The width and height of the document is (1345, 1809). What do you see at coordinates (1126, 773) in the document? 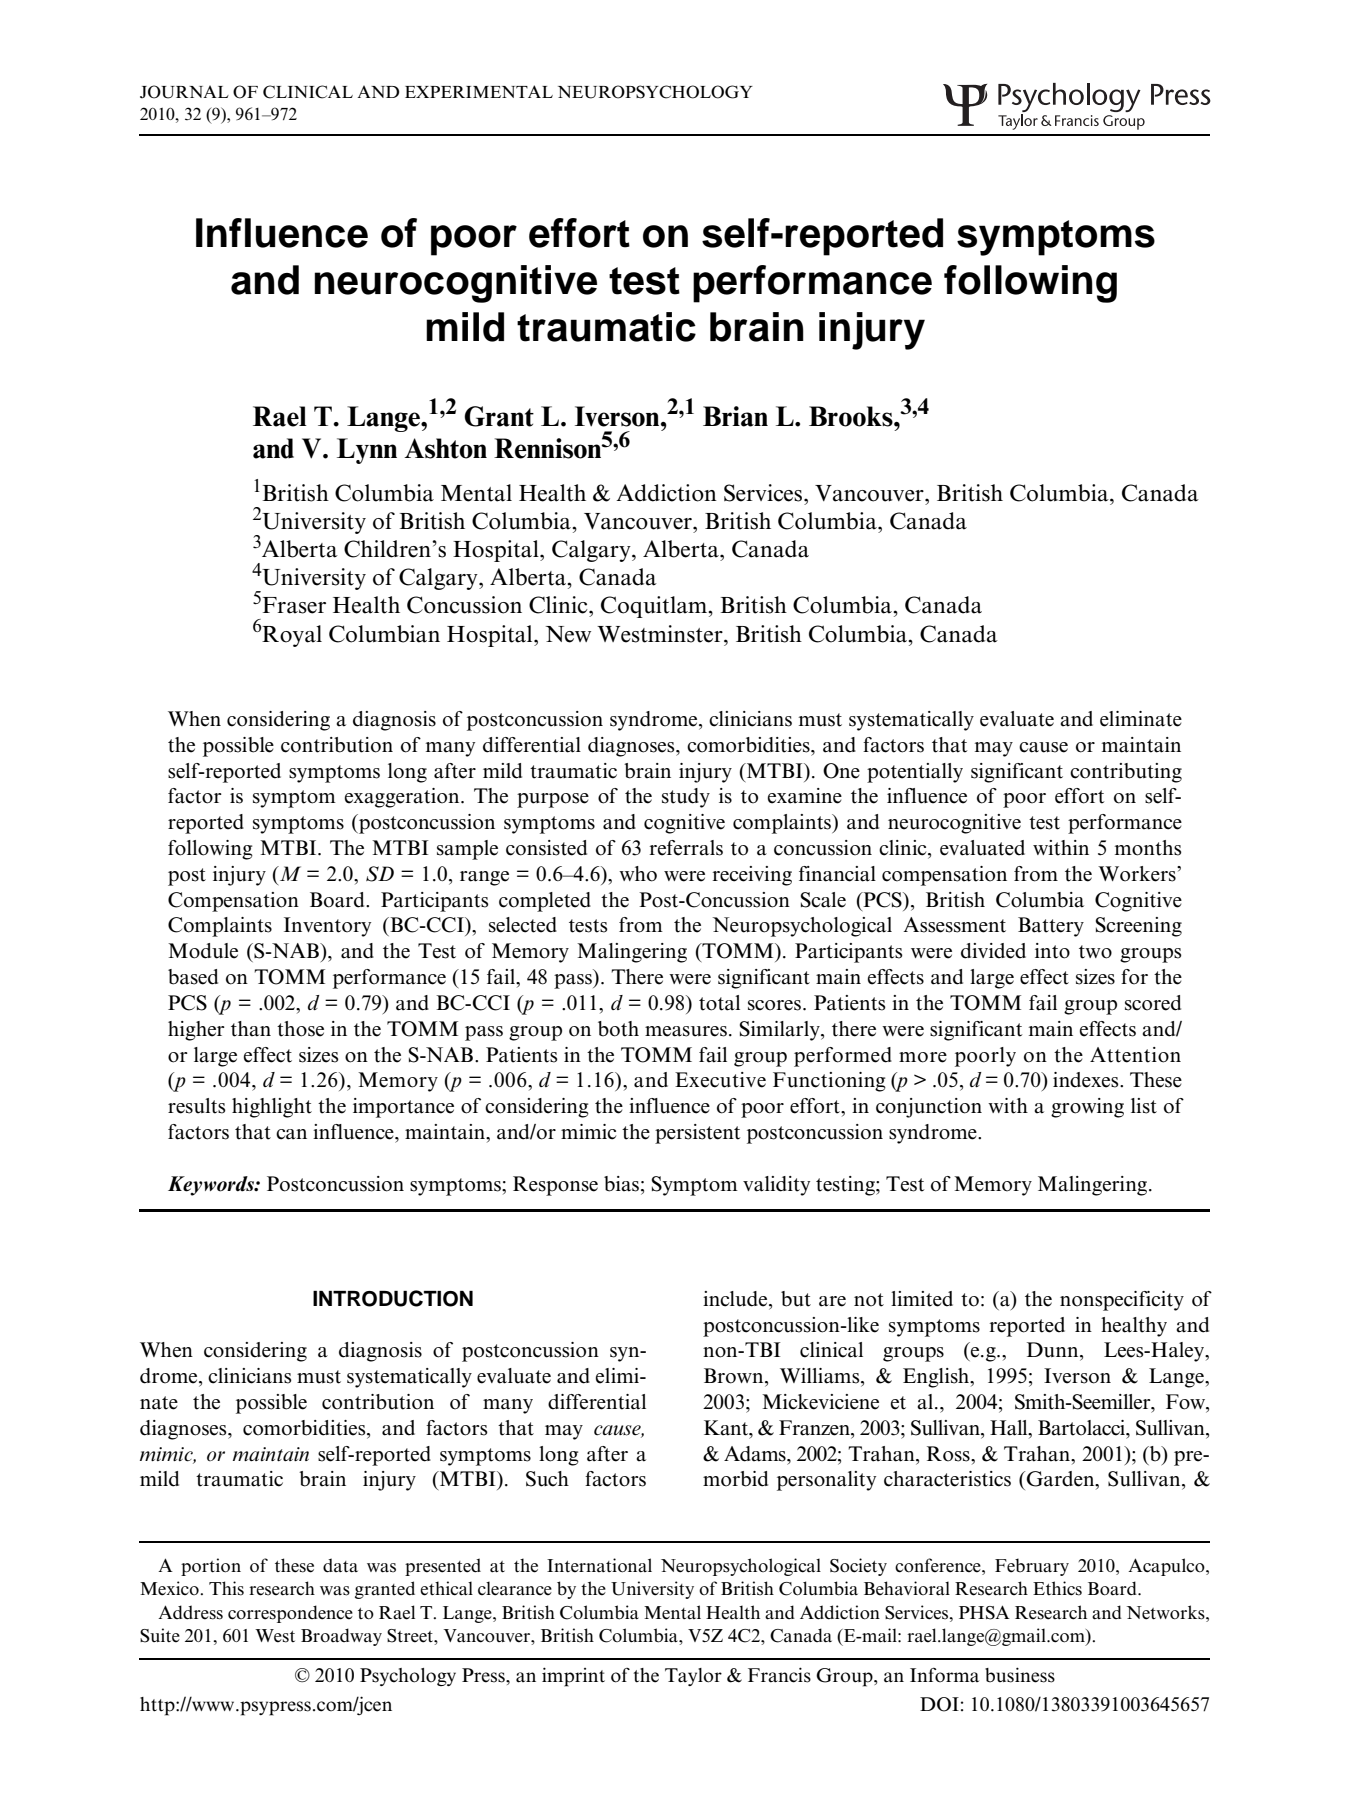
I see `contributing` at bounding box center [1126, 773].
